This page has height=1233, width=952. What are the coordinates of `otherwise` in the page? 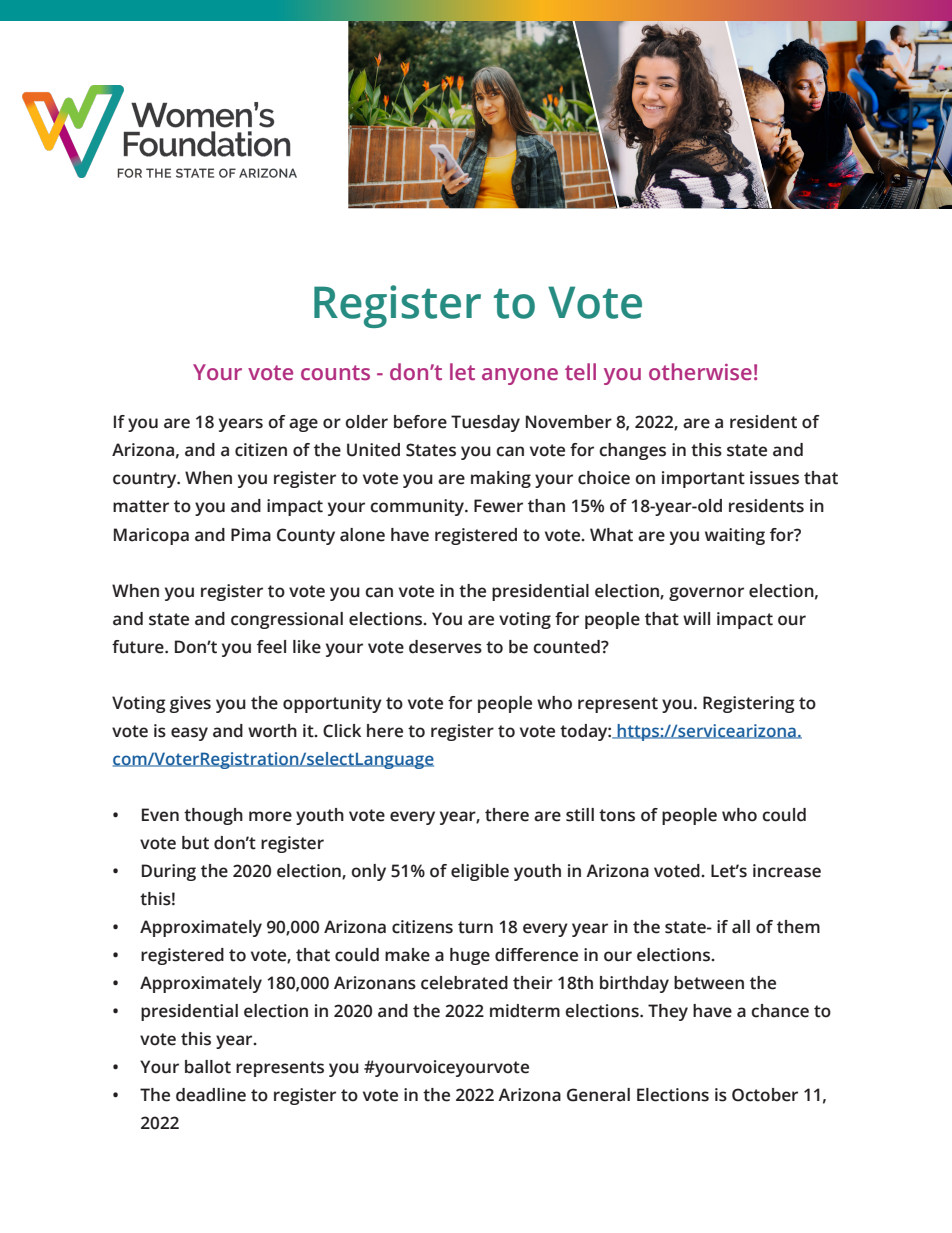 It's located at (700, 372).
